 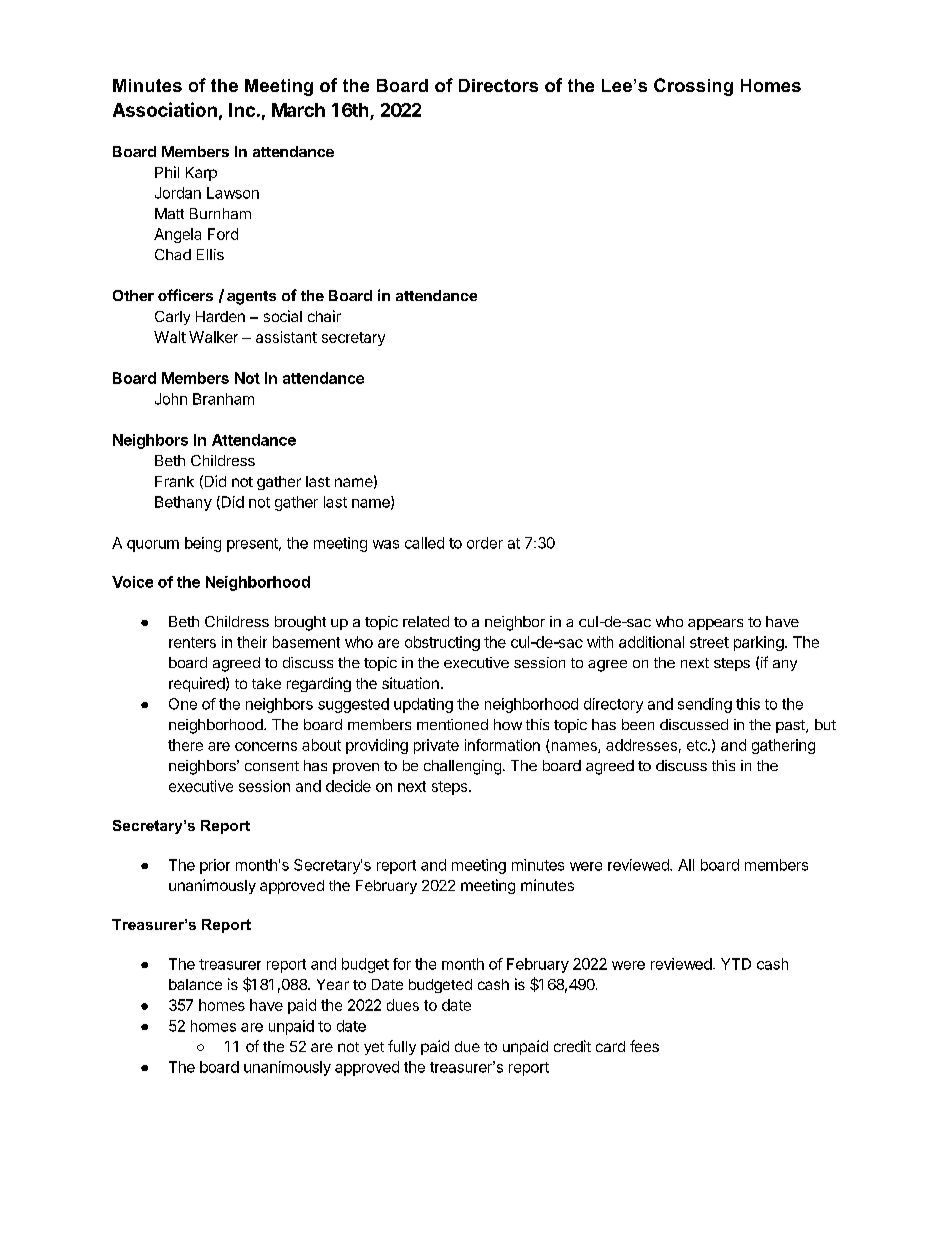 I want to click on Crossing, so click(x=693, y=87).
